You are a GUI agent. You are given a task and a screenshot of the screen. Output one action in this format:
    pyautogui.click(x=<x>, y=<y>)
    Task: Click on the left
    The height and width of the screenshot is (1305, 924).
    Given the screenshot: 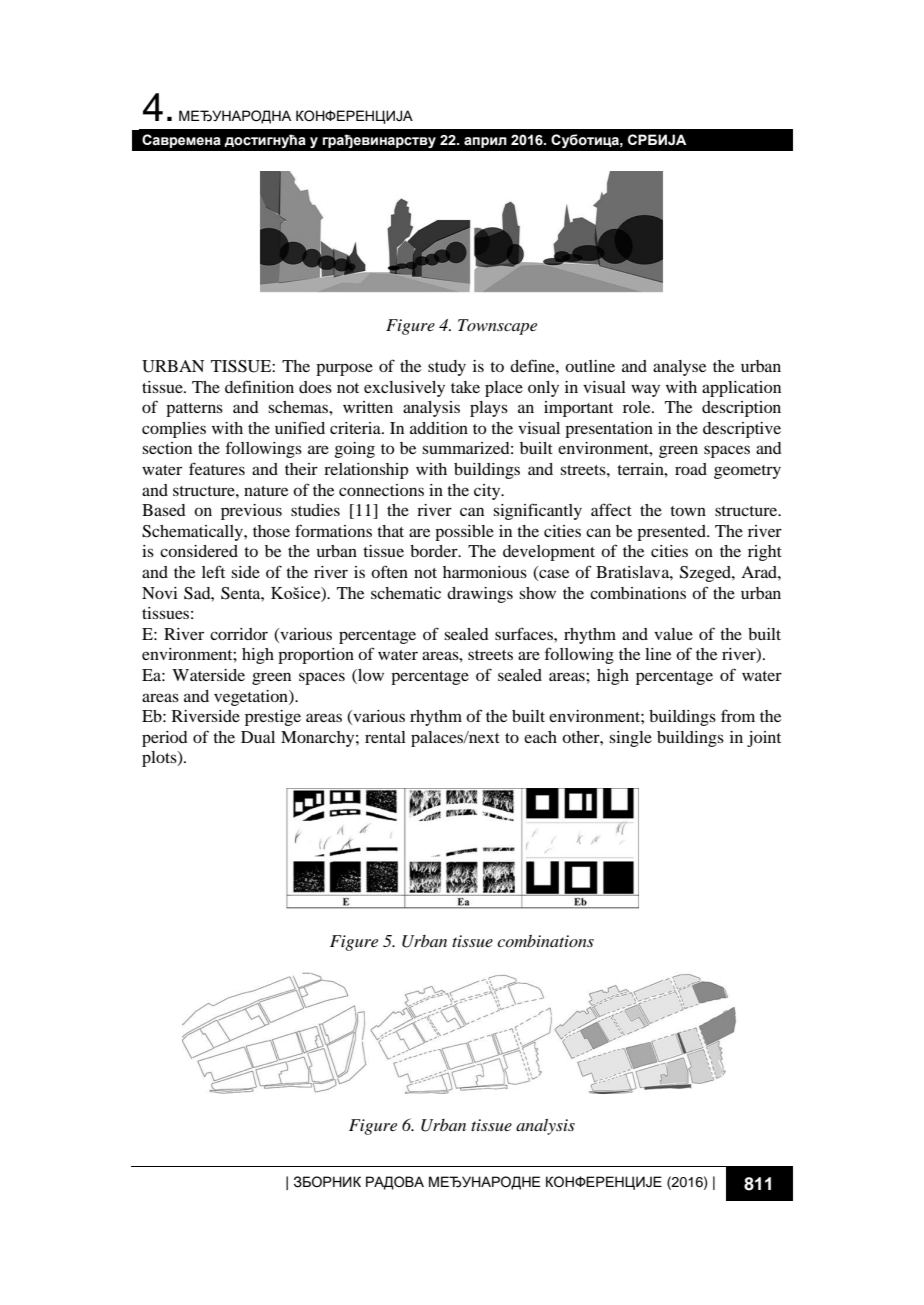 What is the action you would take?
    pyautogui.click(x=213, y=571)
